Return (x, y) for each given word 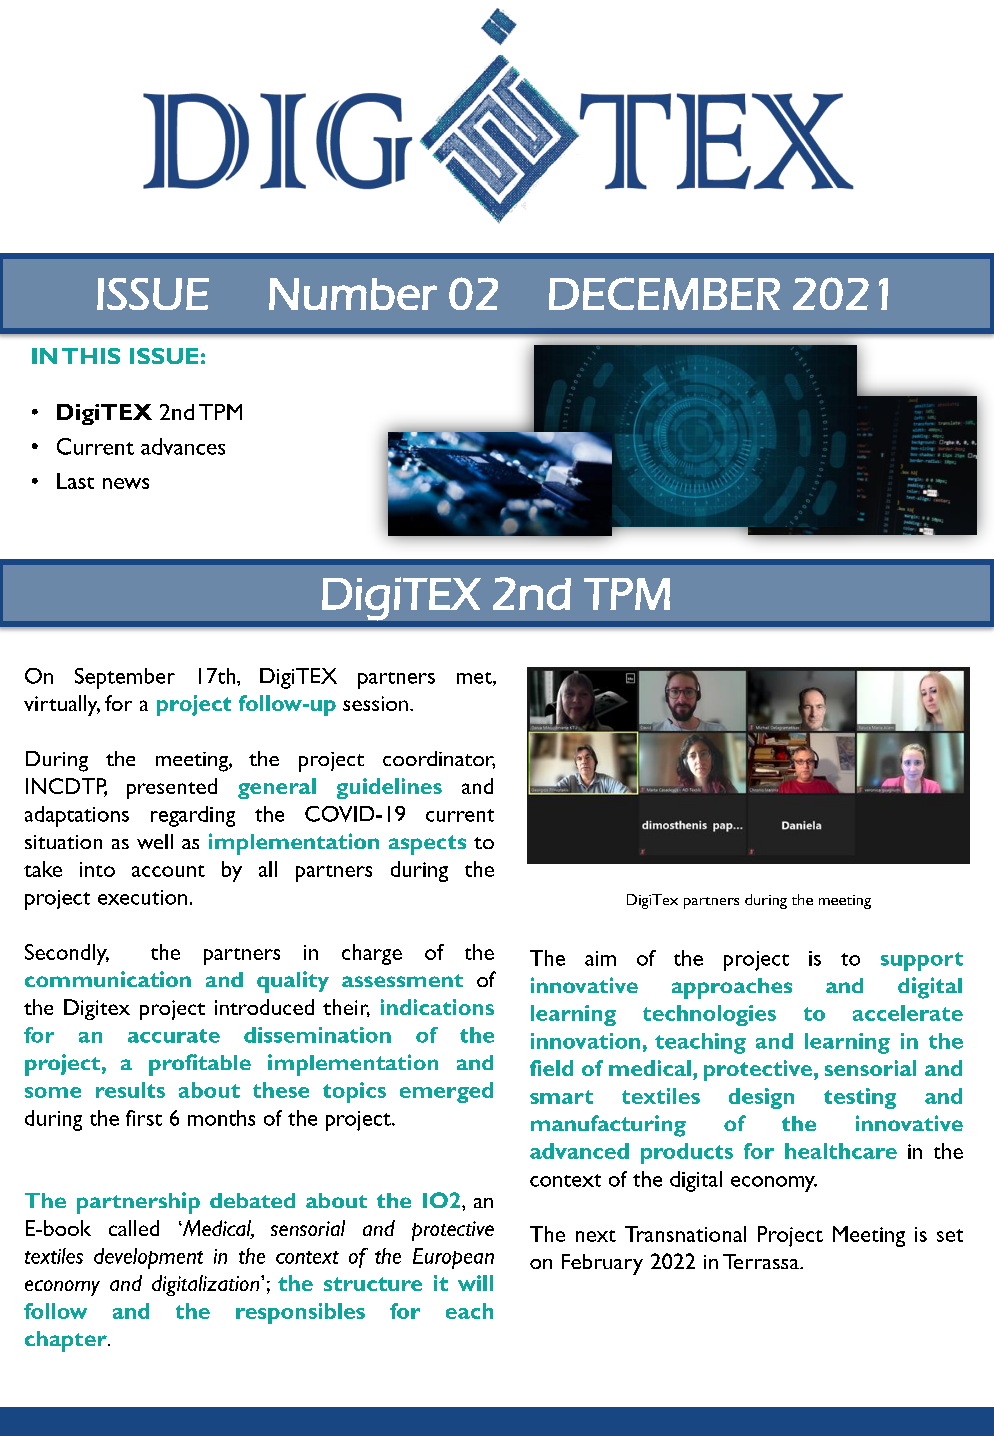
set (950, 1235)
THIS (91, 356)
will (475, 1283)
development (148, 1258)
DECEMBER (664, 293)
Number (353, 294)
